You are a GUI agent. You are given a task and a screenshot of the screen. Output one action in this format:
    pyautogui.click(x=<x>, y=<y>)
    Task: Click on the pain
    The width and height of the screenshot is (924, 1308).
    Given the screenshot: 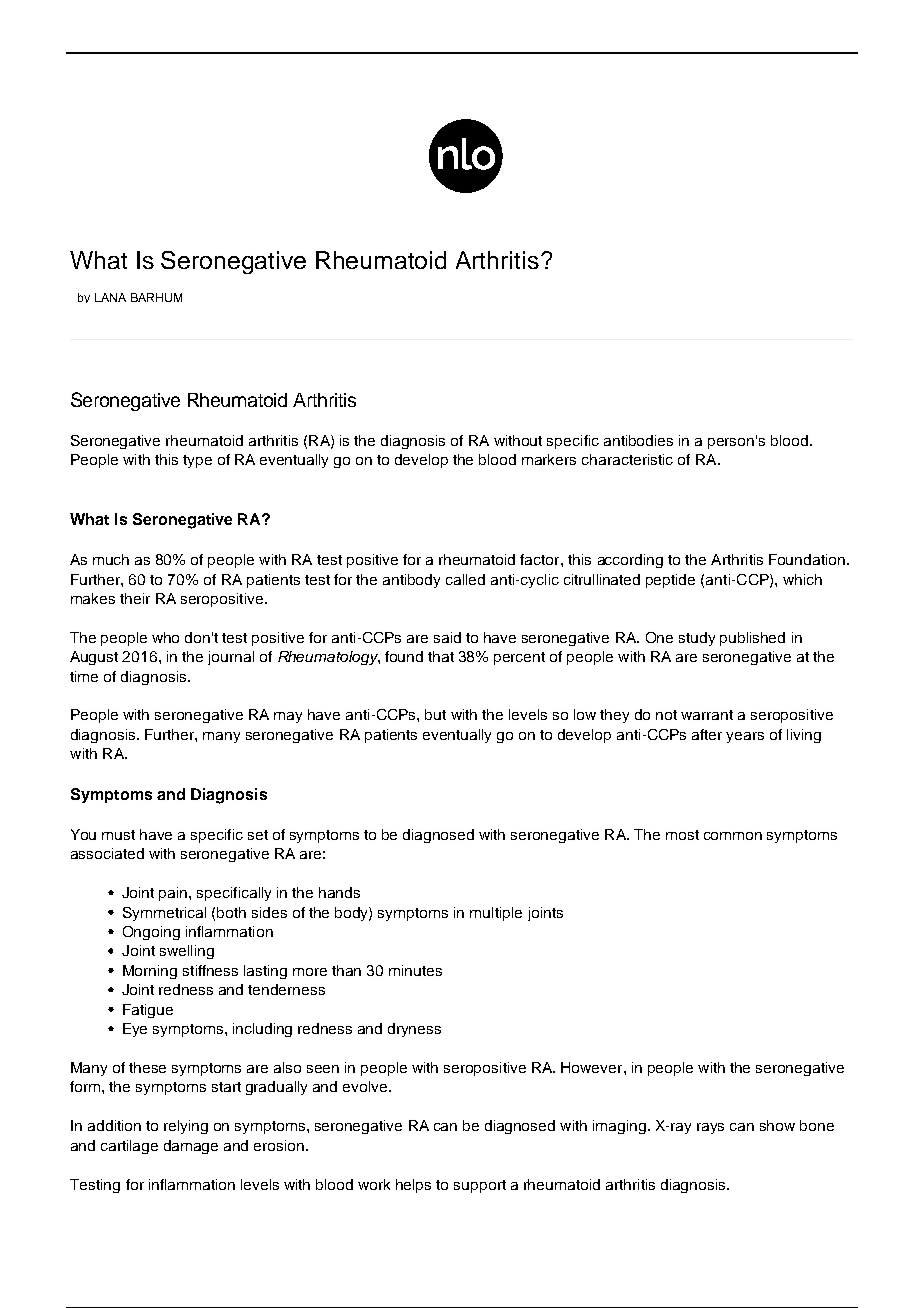 What is the action you would take?
    pyautogui.click(x=174, y=894)
